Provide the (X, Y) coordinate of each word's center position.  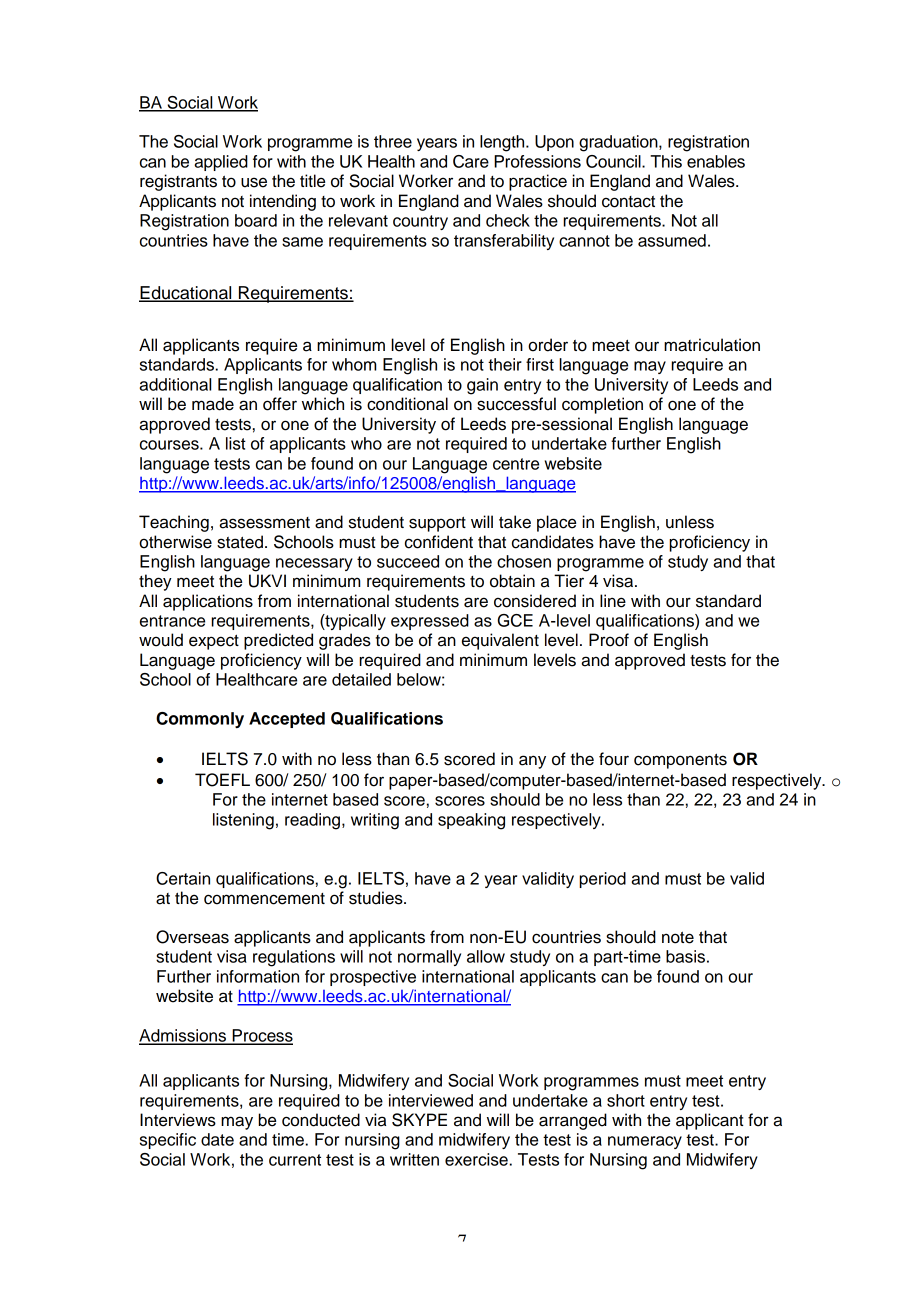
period (603, 880)
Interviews (178, 1120)
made (213, 404)
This (666, 161)
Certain (183, 878)
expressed (430, 622)
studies (377, 898)
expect (214, 642)
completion (602, 405)
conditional (407, 404)
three (393, 141)
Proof (609, 640)
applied (221, 163)
